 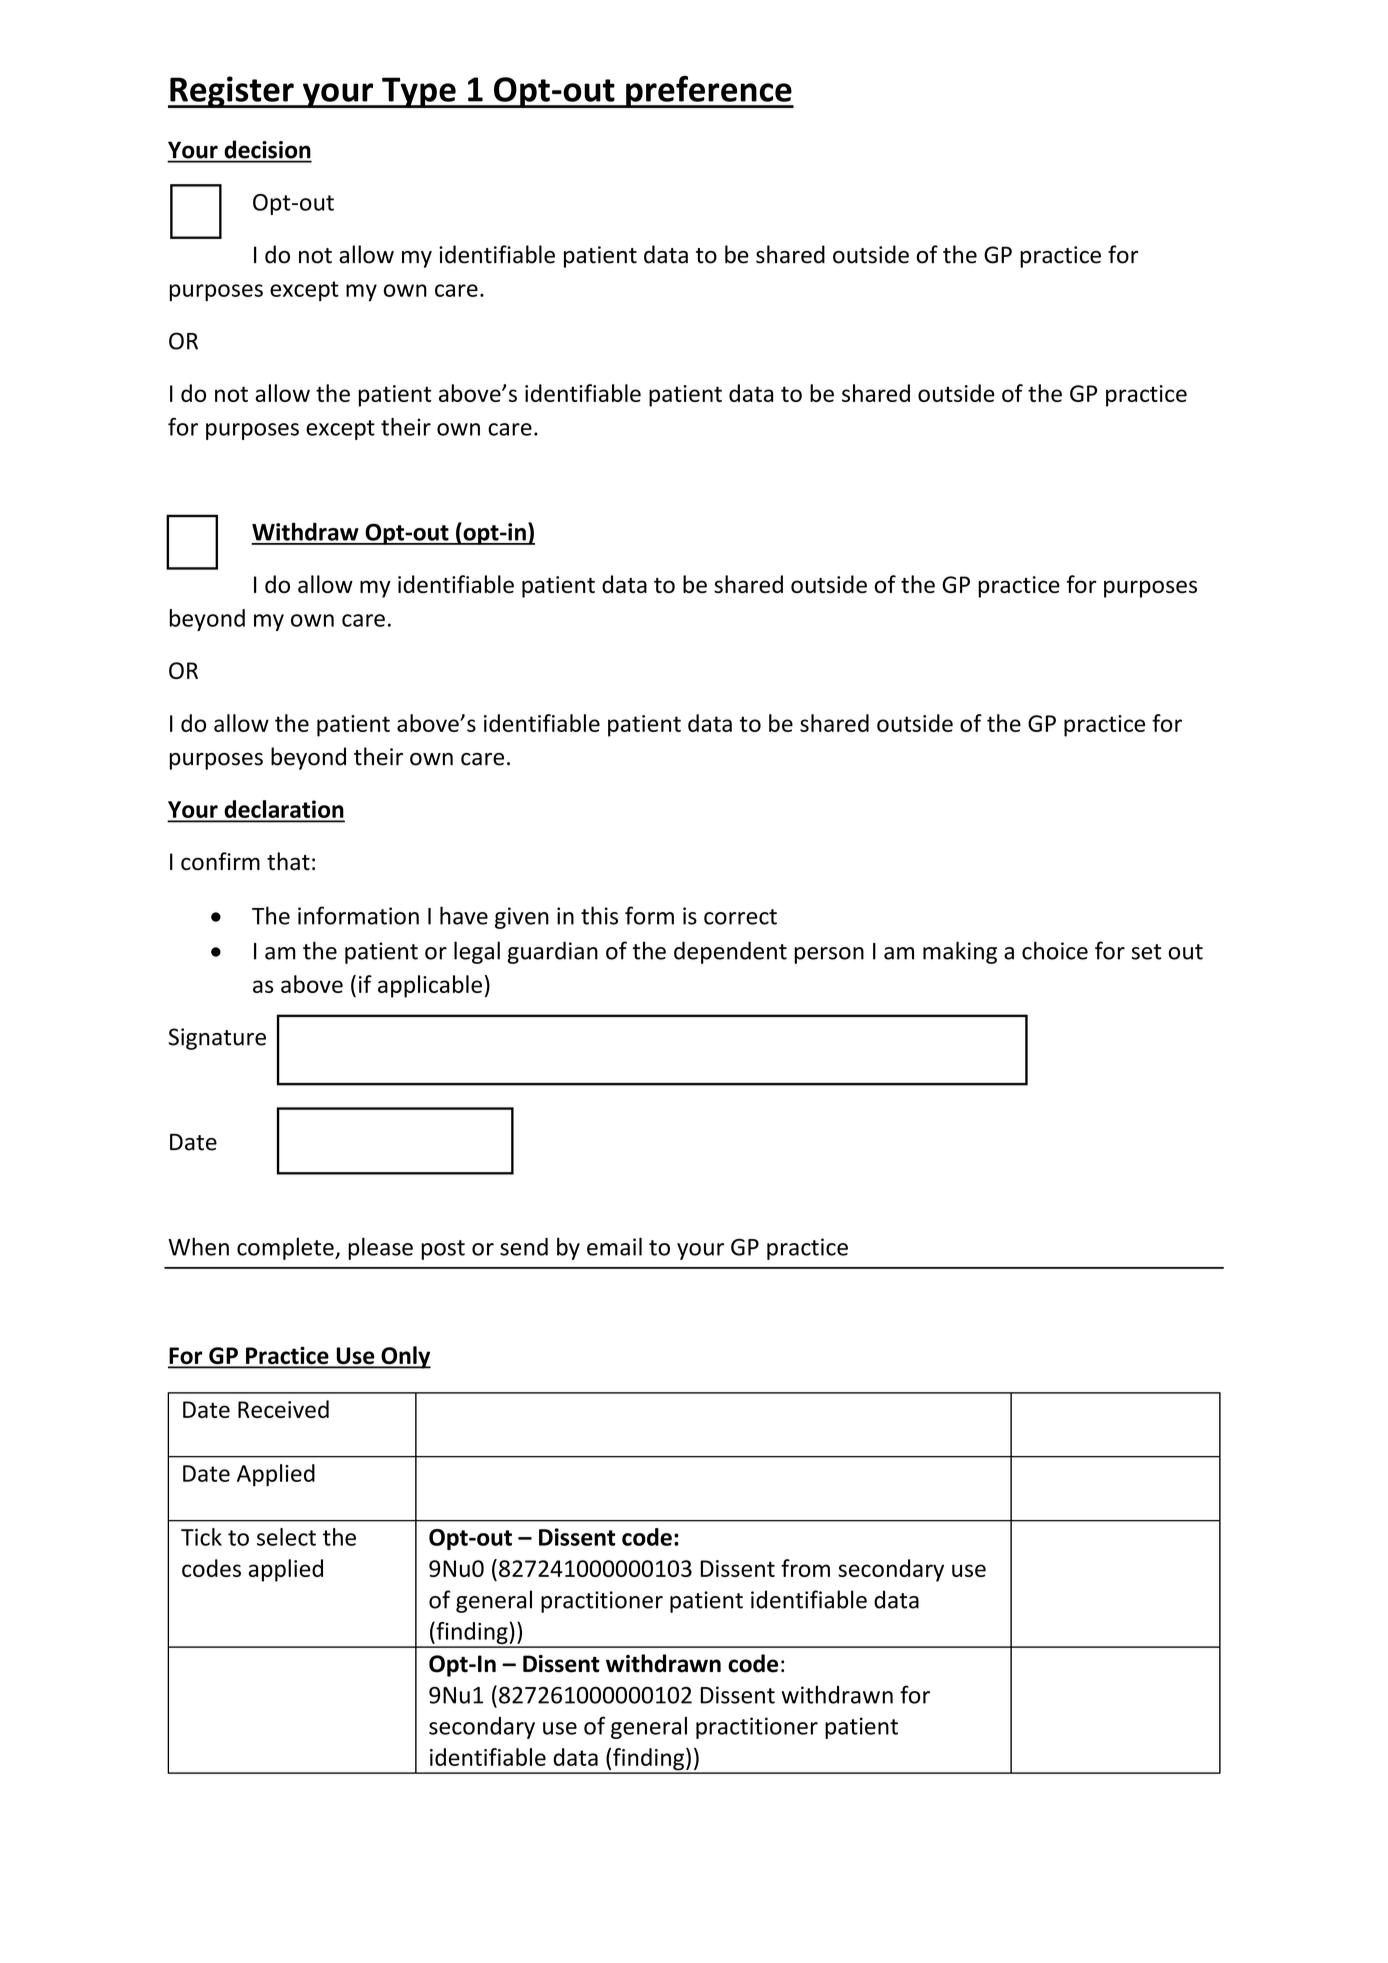 What do you see at coordinates (709, 92) in the screenshot?
I see `preference` at bounding box center [709, 92].
